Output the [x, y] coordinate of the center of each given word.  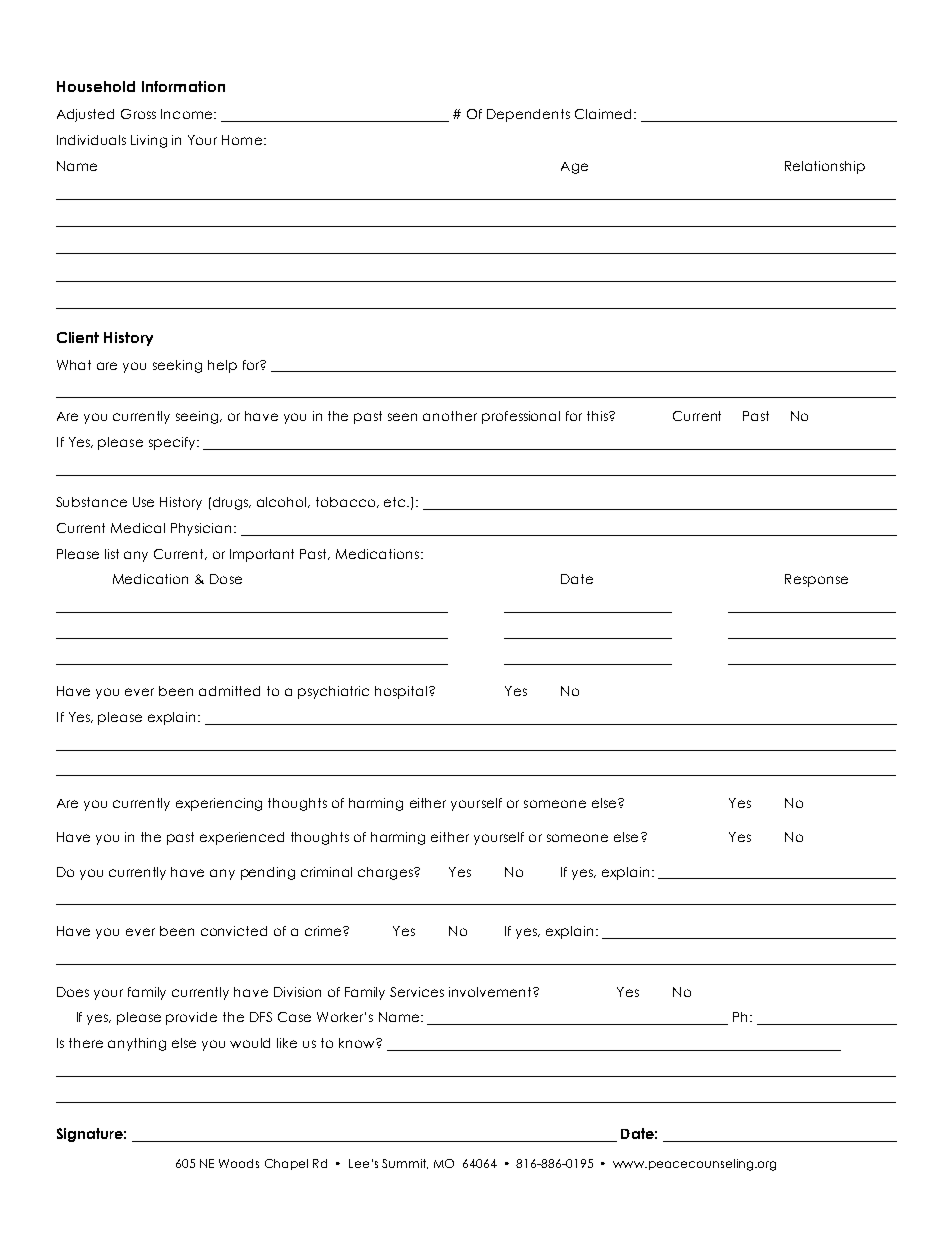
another [450, 416]
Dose [226, 579]
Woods [239, 1163]
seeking [177, 366]
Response [816, 580]
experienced [242, 838]
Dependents [528, 115]
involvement [491, 992]
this [598, 416]
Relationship [825, 167]
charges [386, 873]
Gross [138, 114]
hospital [401, 692]
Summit [405, 1164]
